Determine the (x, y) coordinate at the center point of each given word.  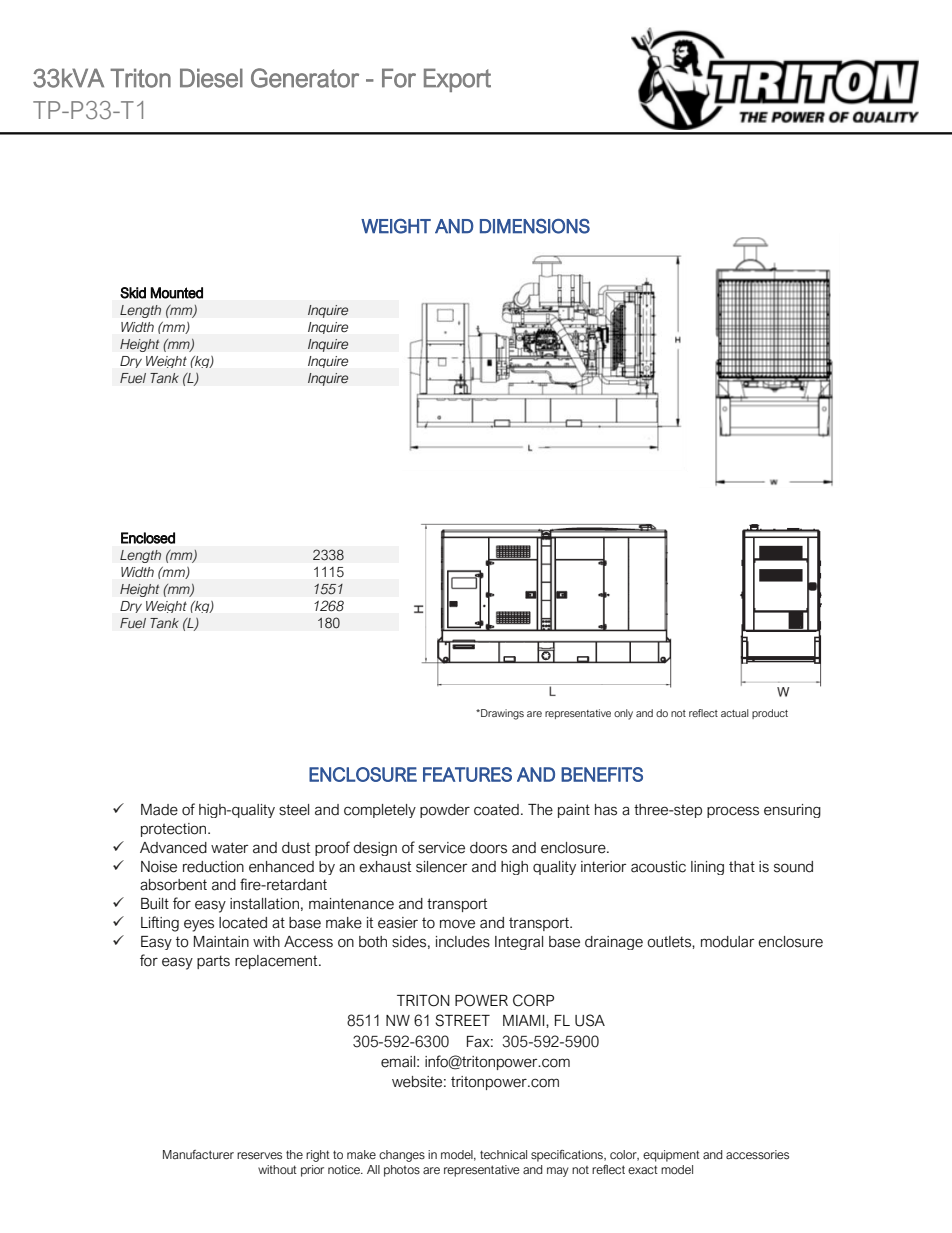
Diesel (211, 78)
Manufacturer (198, 1154)
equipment (671, 1156)
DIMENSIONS (535, 226)
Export (457, 80)
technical (503, 1154)
